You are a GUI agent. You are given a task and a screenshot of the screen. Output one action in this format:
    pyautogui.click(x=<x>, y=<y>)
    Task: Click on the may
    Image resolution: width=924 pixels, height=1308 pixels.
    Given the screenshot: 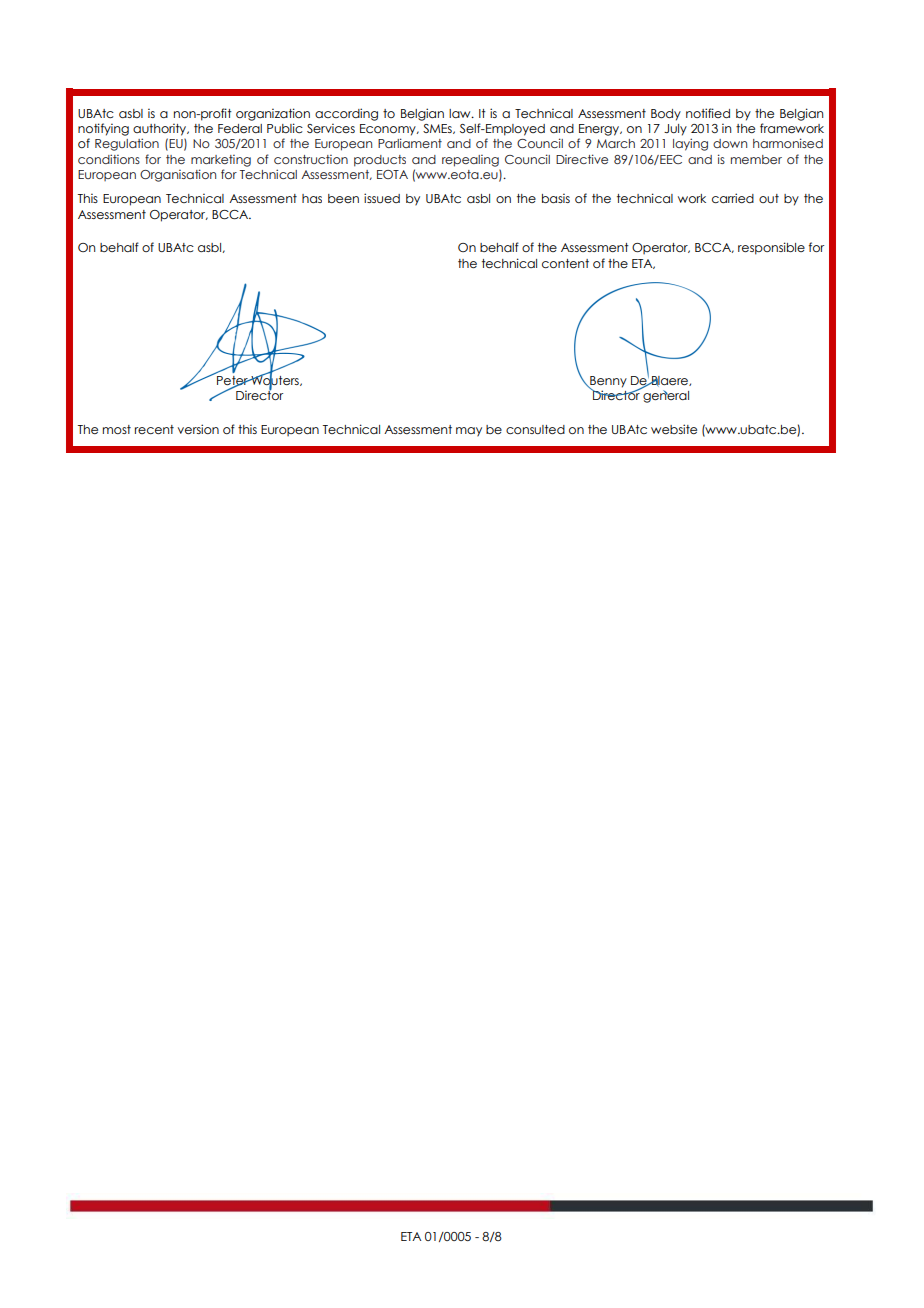 What is the action you would take?
    pyautogui.click(x=469, y=432)
